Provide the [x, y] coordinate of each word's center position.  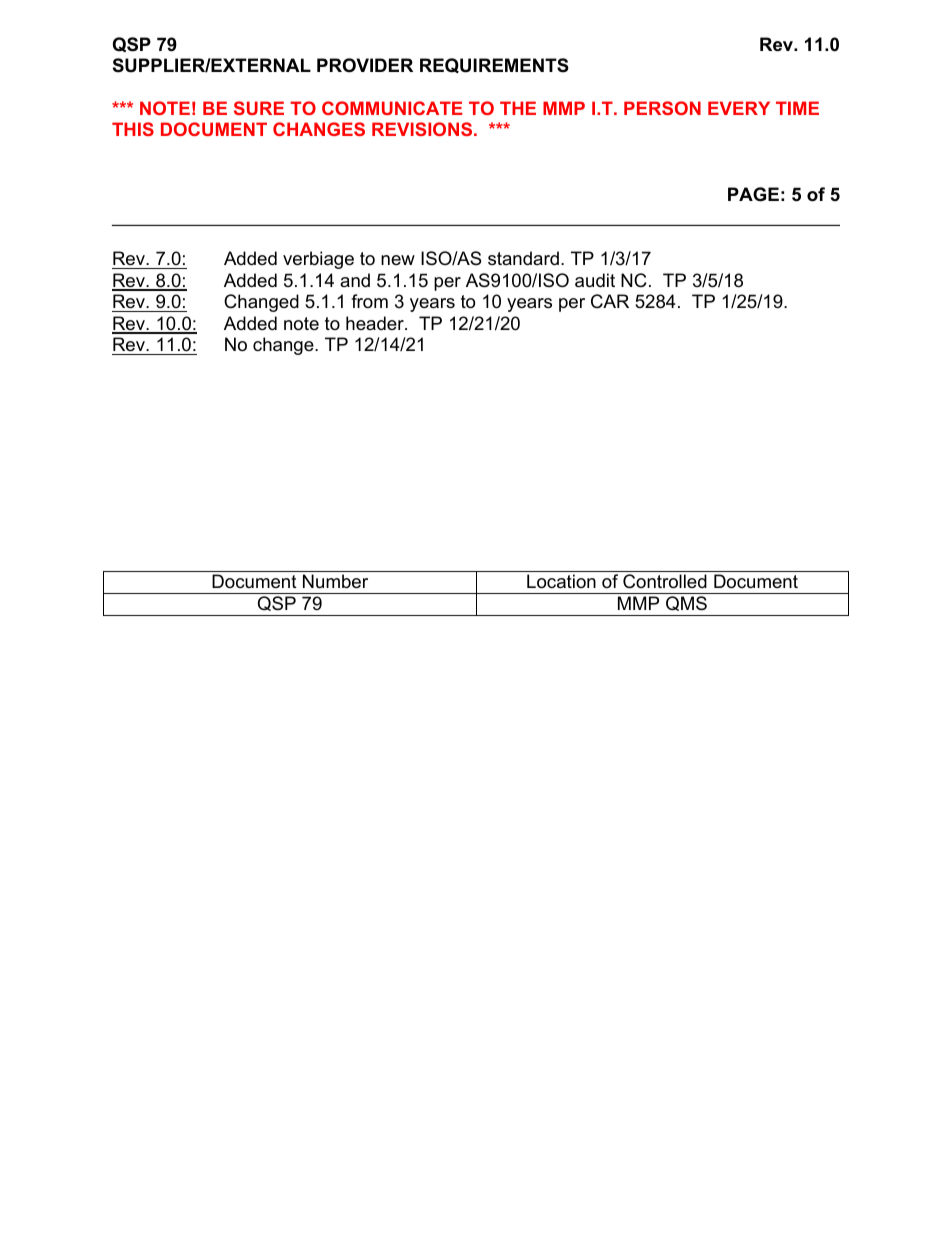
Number [335, 581]
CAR [610, 301]
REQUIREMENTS [494, 65]
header [376, 323]
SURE [259, 108]
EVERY [739, 108]
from [369, 301]
